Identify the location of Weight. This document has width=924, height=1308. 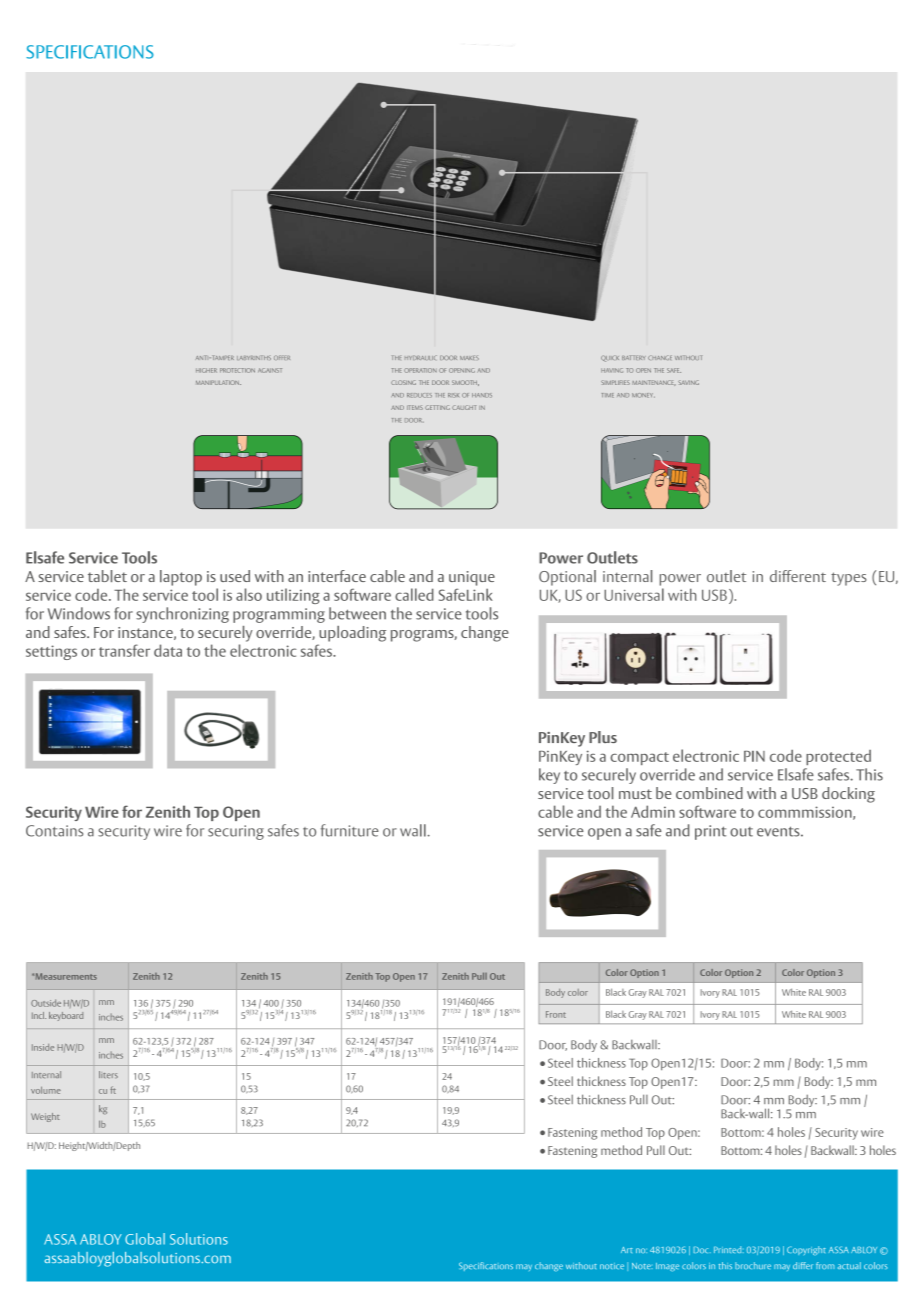
(45, 1117).
